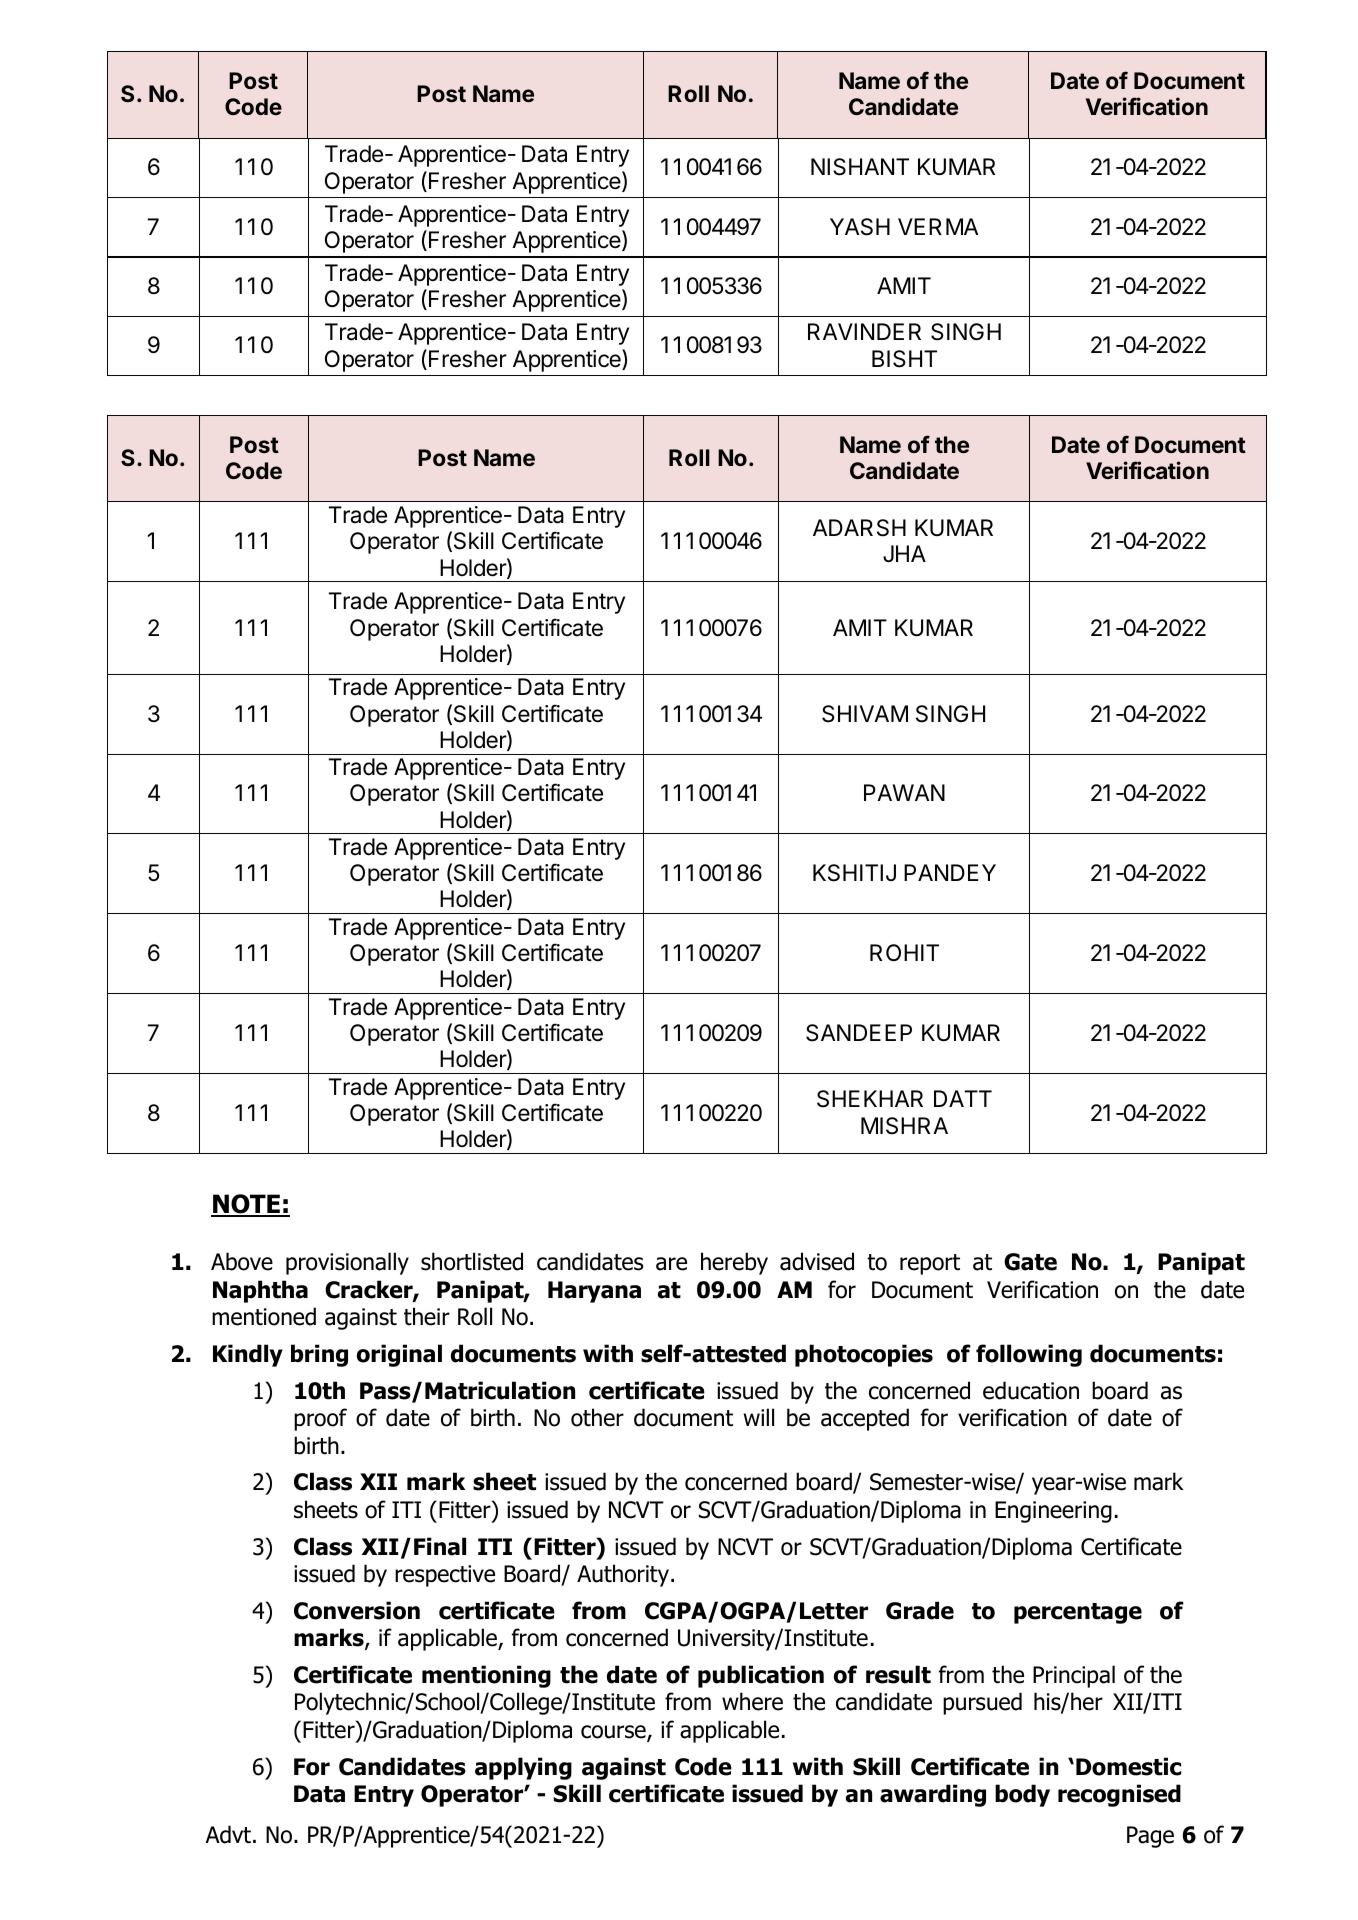 The height and width of the screenshot is (1920, 1358). Describe the element at coordinates (904, 1126) in the screenshot. I see `MISHRA` at that location.
